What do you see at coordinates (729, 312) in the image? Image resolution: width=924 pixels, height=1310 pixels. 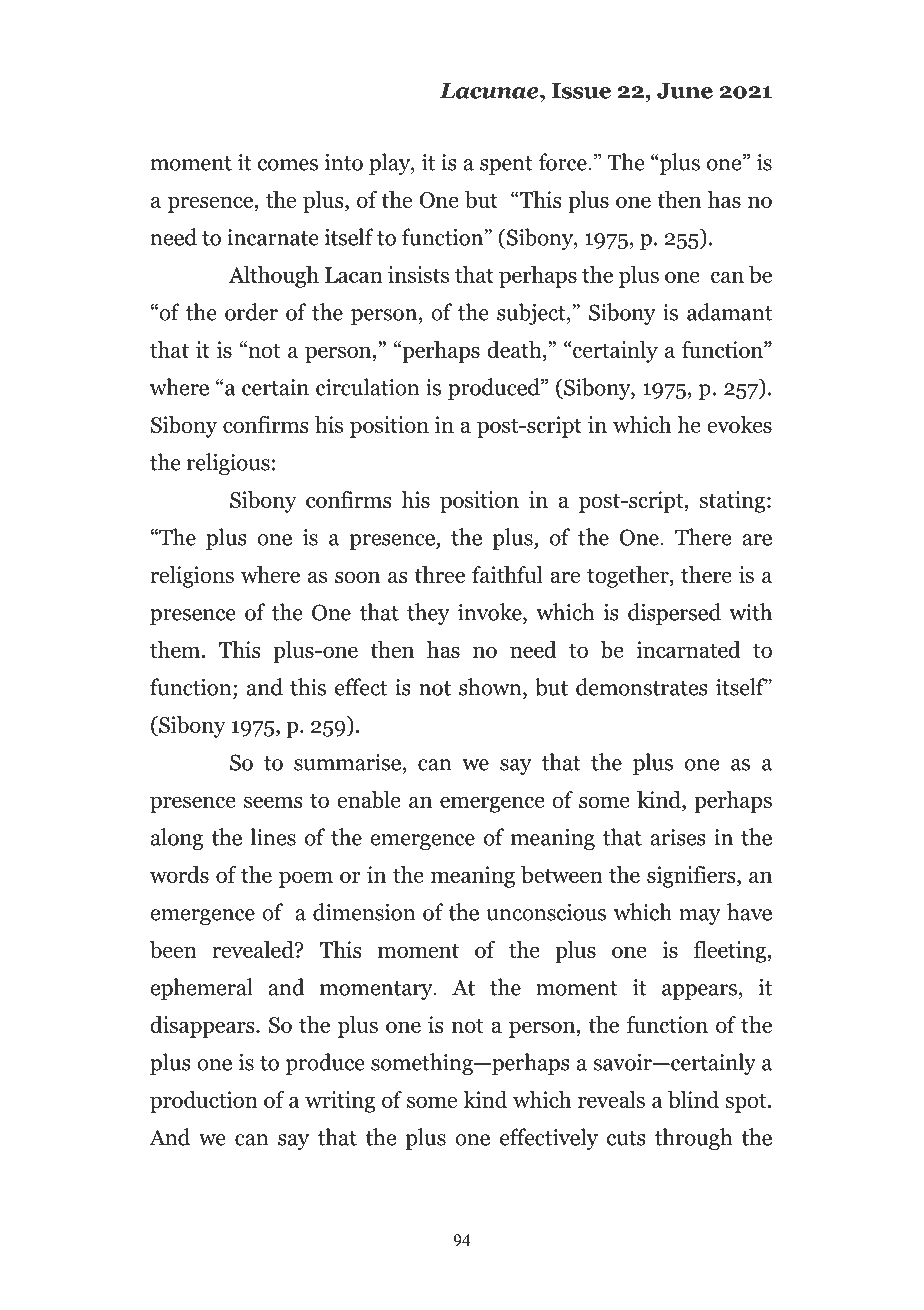 I see `adamant` at bounding box center [729, 312].
